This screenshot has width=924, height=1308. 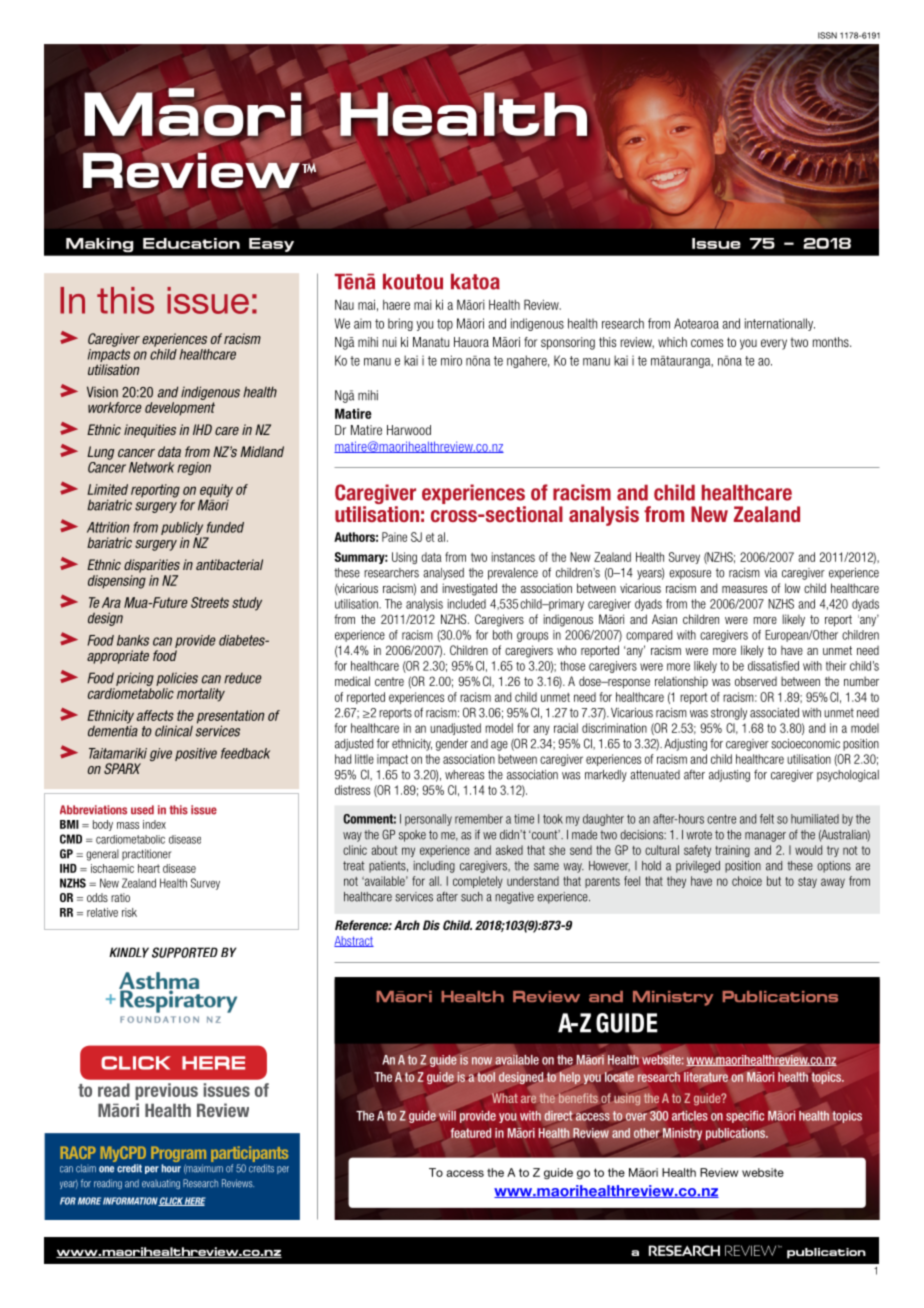 I want to click on Education, so click(x=191, y=243).
